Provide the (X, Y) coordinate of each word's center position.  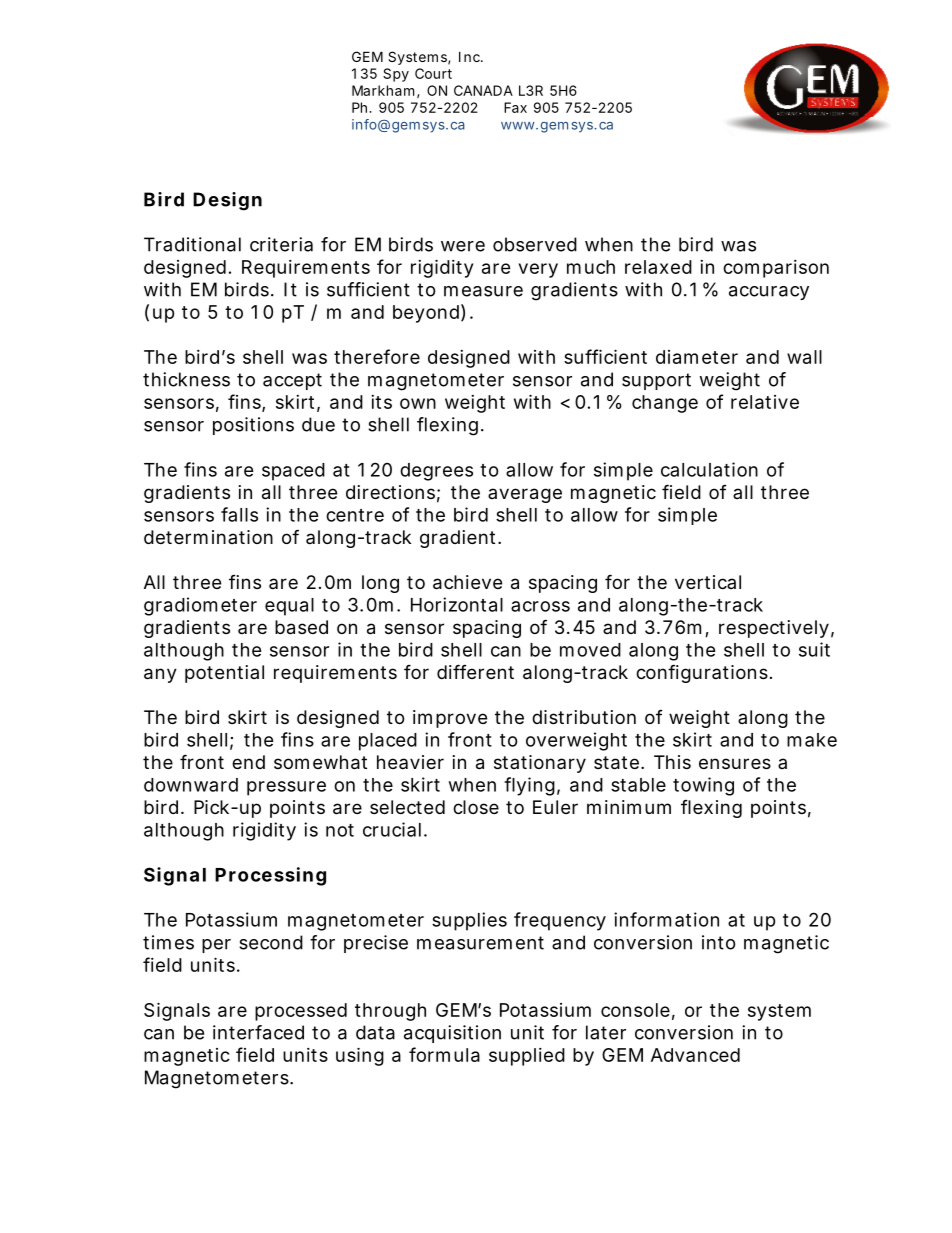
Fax (515, 107)
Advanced (695, 1055)
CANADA (483, 90)
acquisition (452, 1034)
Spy (396, 75)
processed (301, 1012)
